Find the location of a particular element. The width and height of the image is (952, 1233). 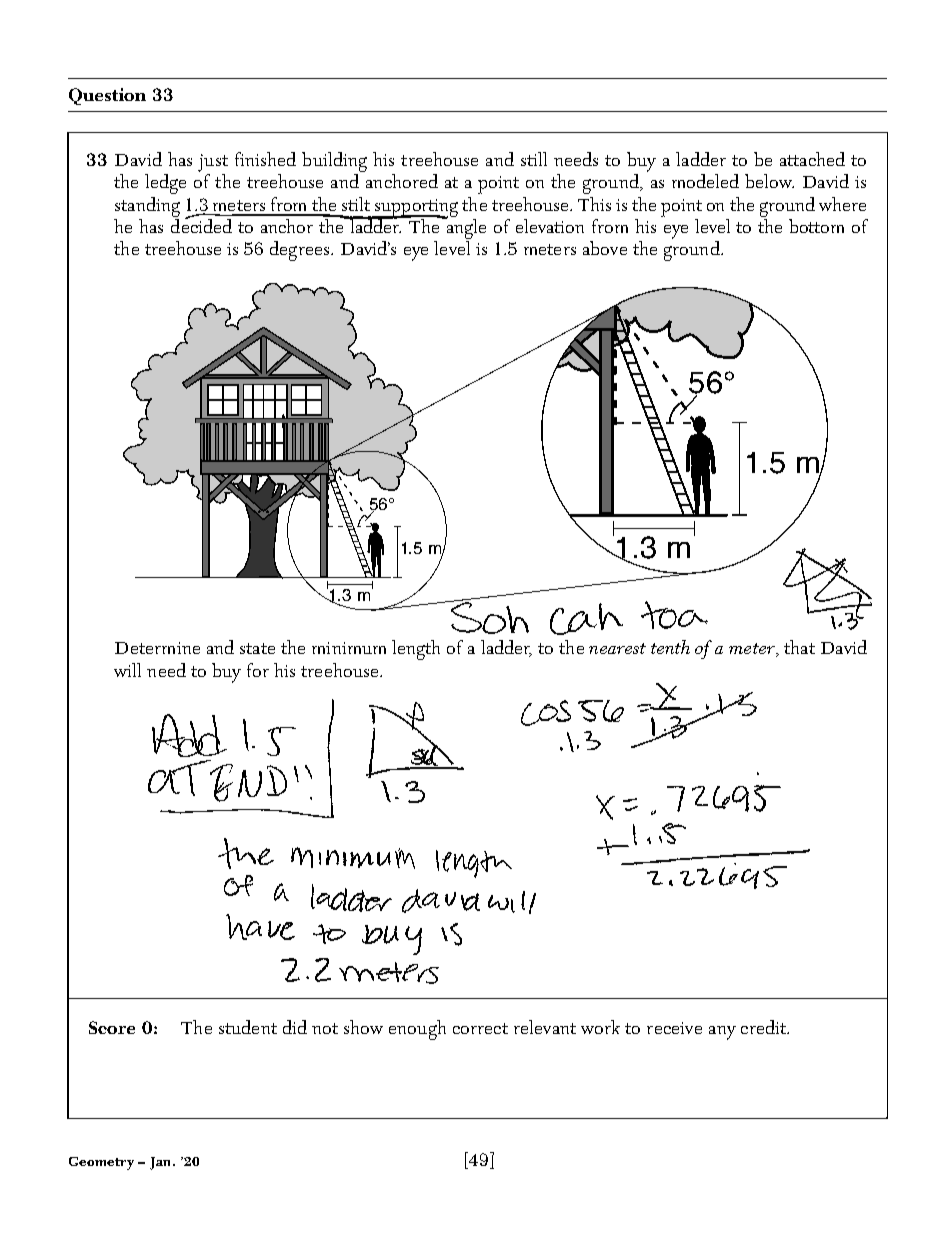

that is located at coordinates (799, 647).
